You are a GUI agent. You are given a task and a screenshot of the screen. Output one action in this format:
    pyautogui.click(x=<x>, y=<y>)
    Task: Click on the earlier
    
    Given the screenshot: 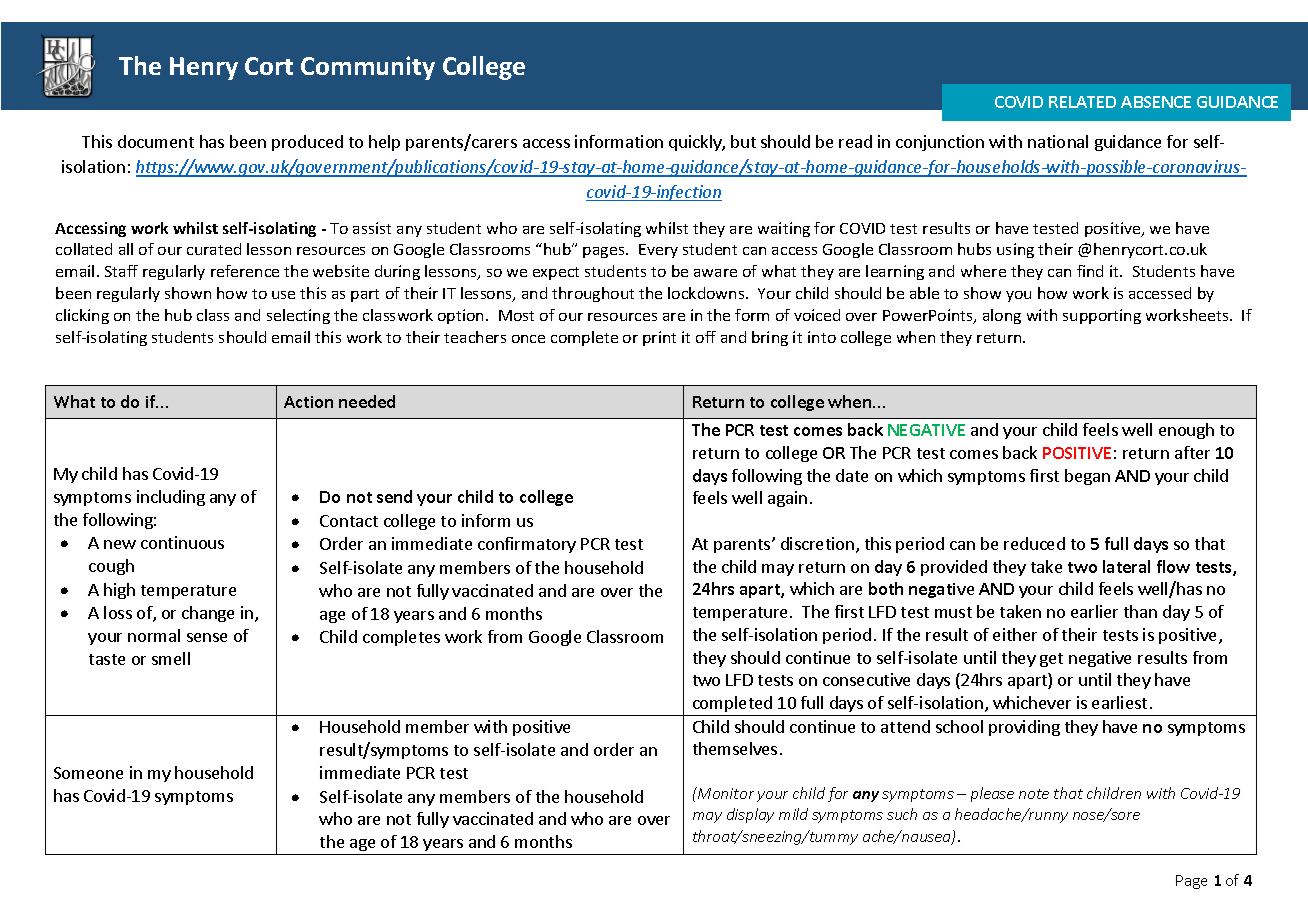 What is the action you would take?
    pyautogui.click(x=1094, y=611)
